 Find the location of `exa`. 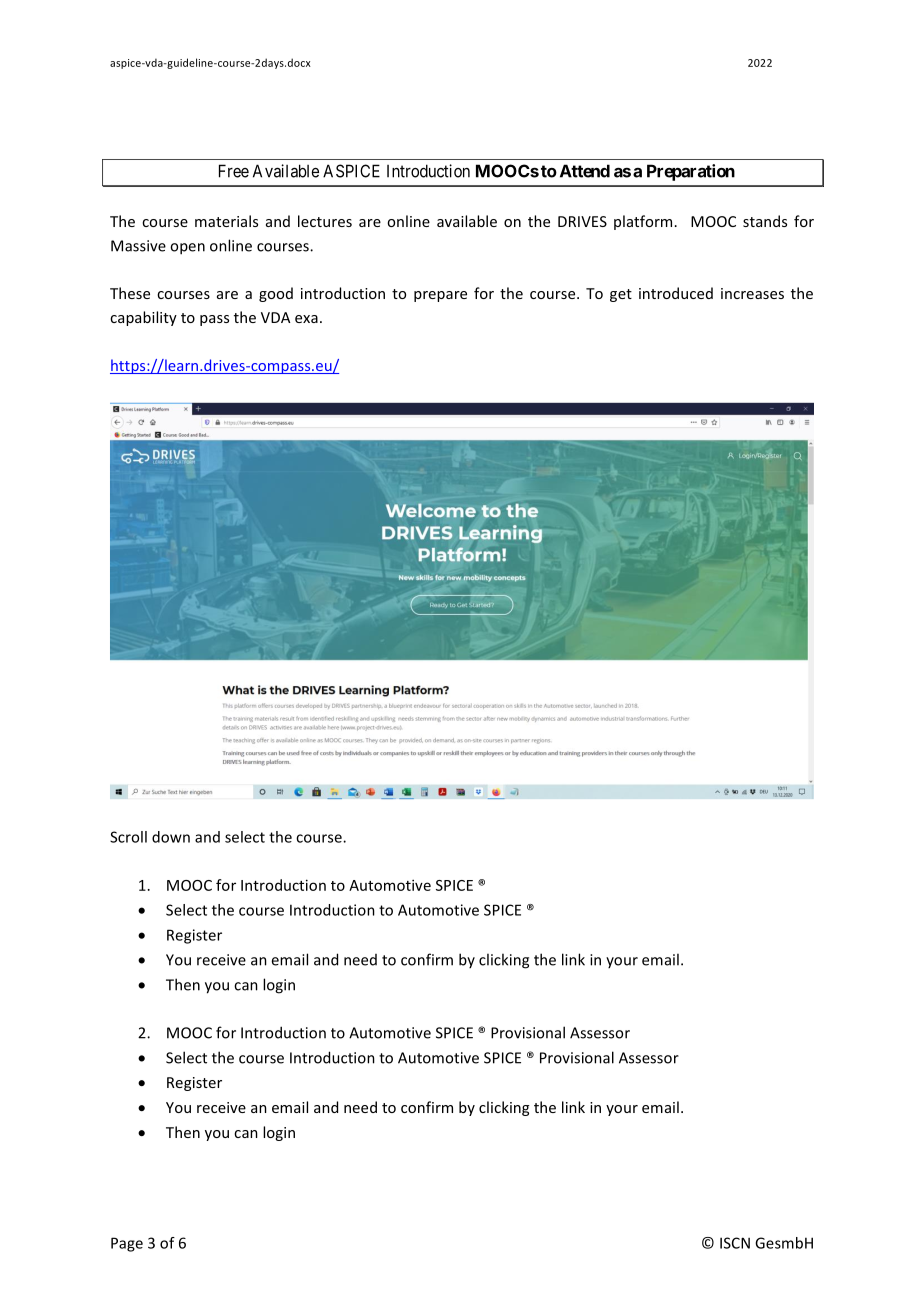

exa is located at coordinates (306, 319).
